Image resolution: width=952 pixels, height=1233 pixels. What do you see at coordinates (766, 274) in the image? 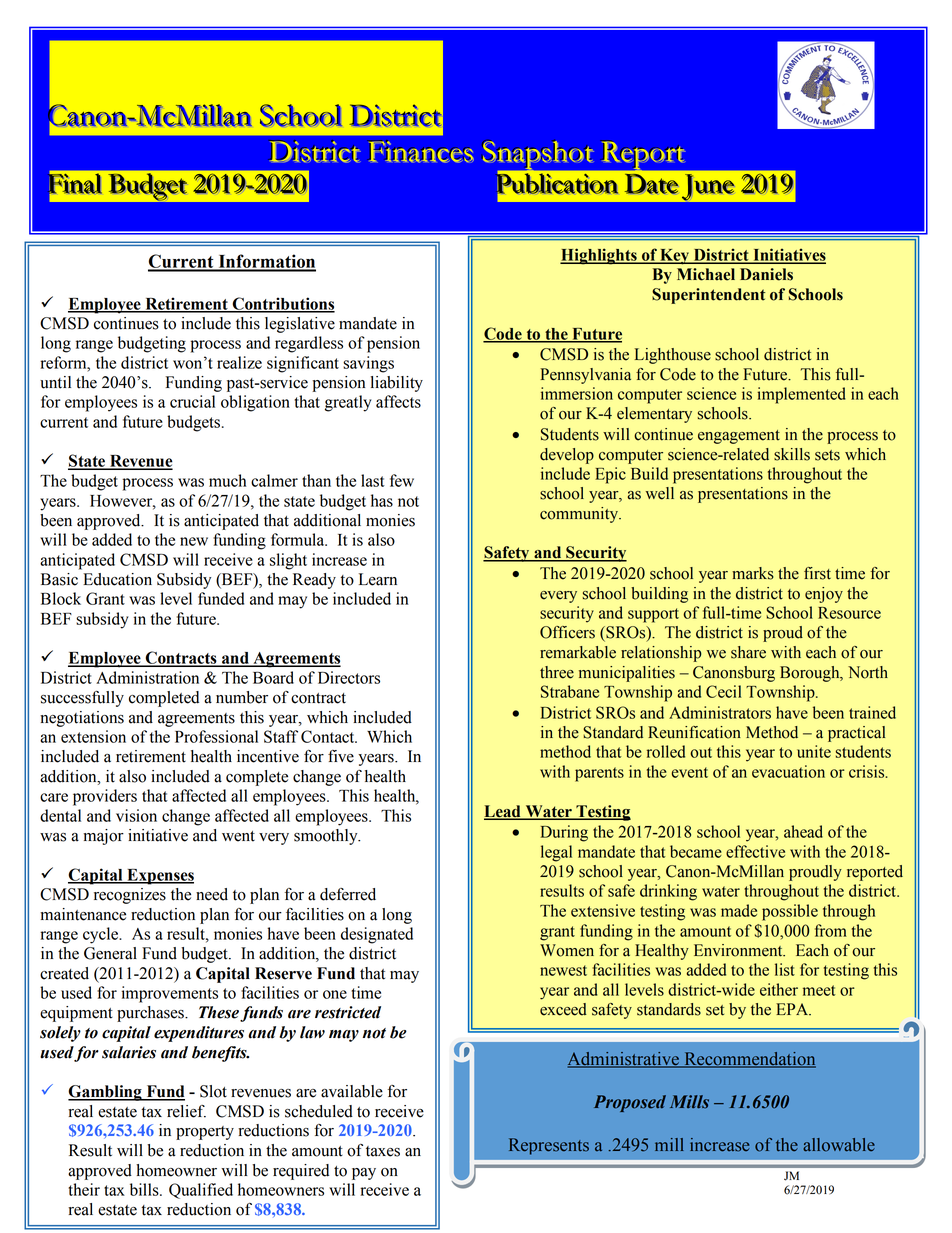
I see `Daniels` at bounding box center [766, 274].
